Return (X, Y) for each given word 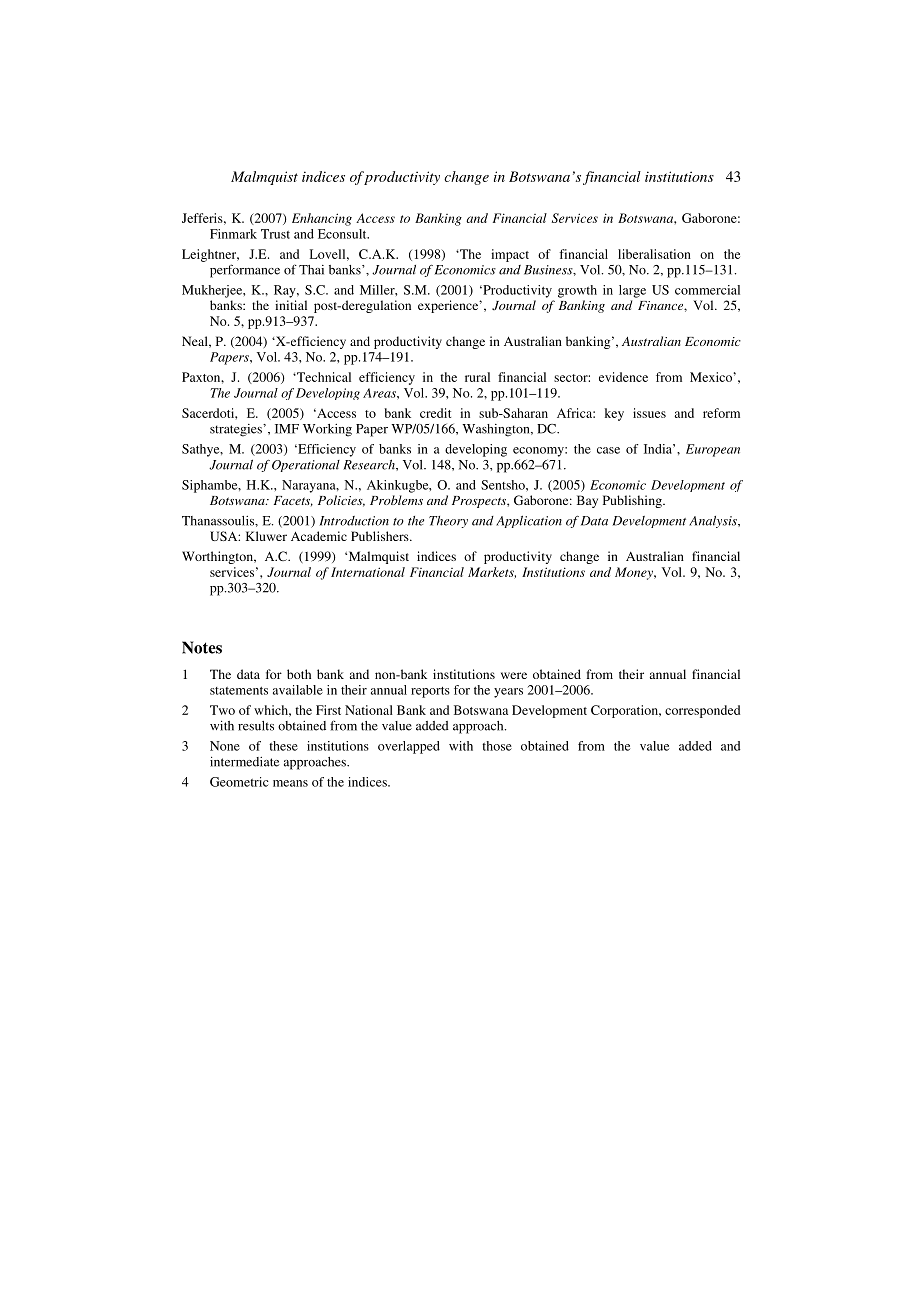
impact (510, 255)
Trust (275, 234)
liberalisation (654, 254)
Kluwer (266, 536)
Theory (448, 522)
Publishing (633, 501)
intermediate (244, 761)
